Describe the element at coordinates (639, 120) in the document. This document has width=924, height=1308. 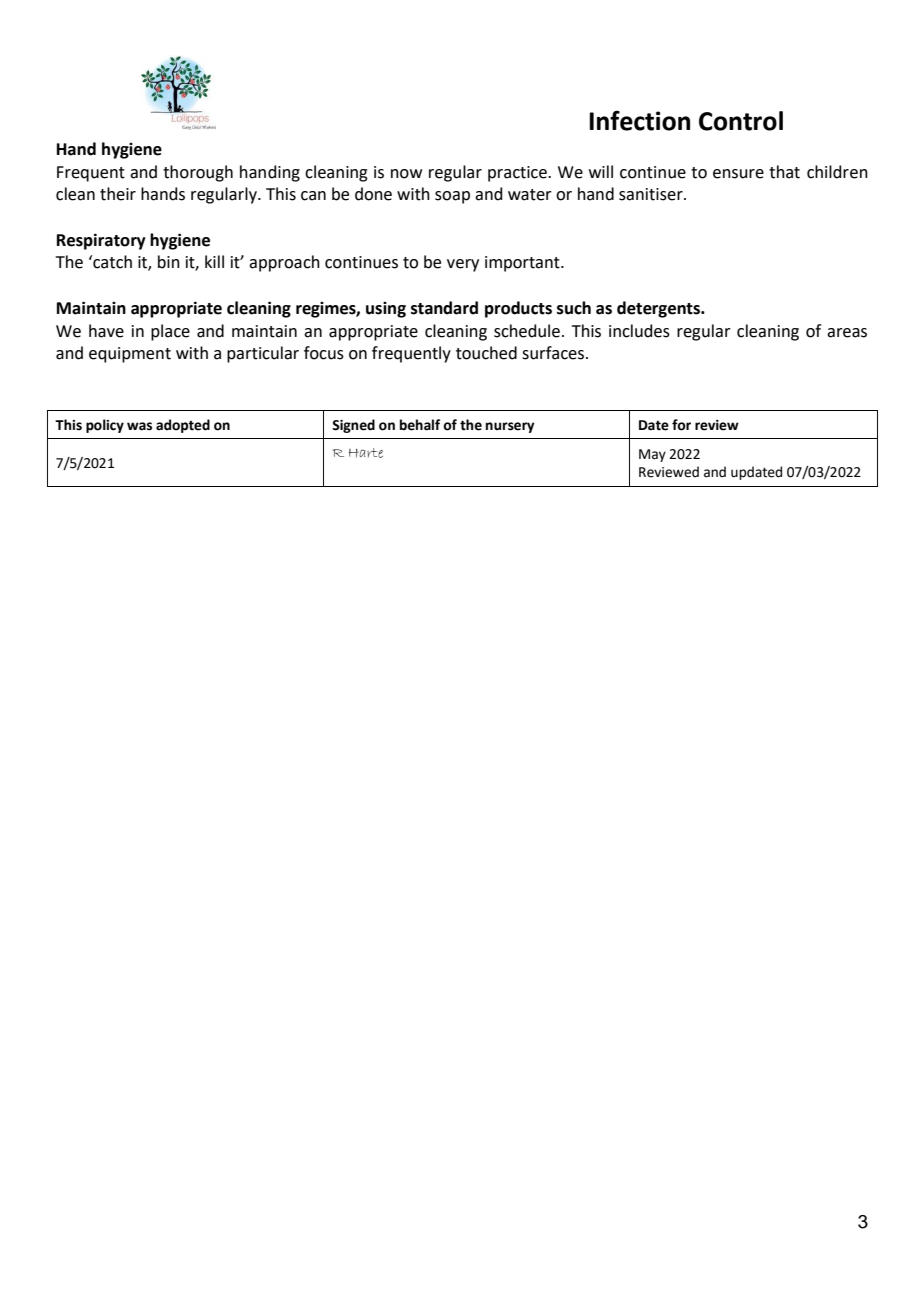
I see `Infection` at that location.
